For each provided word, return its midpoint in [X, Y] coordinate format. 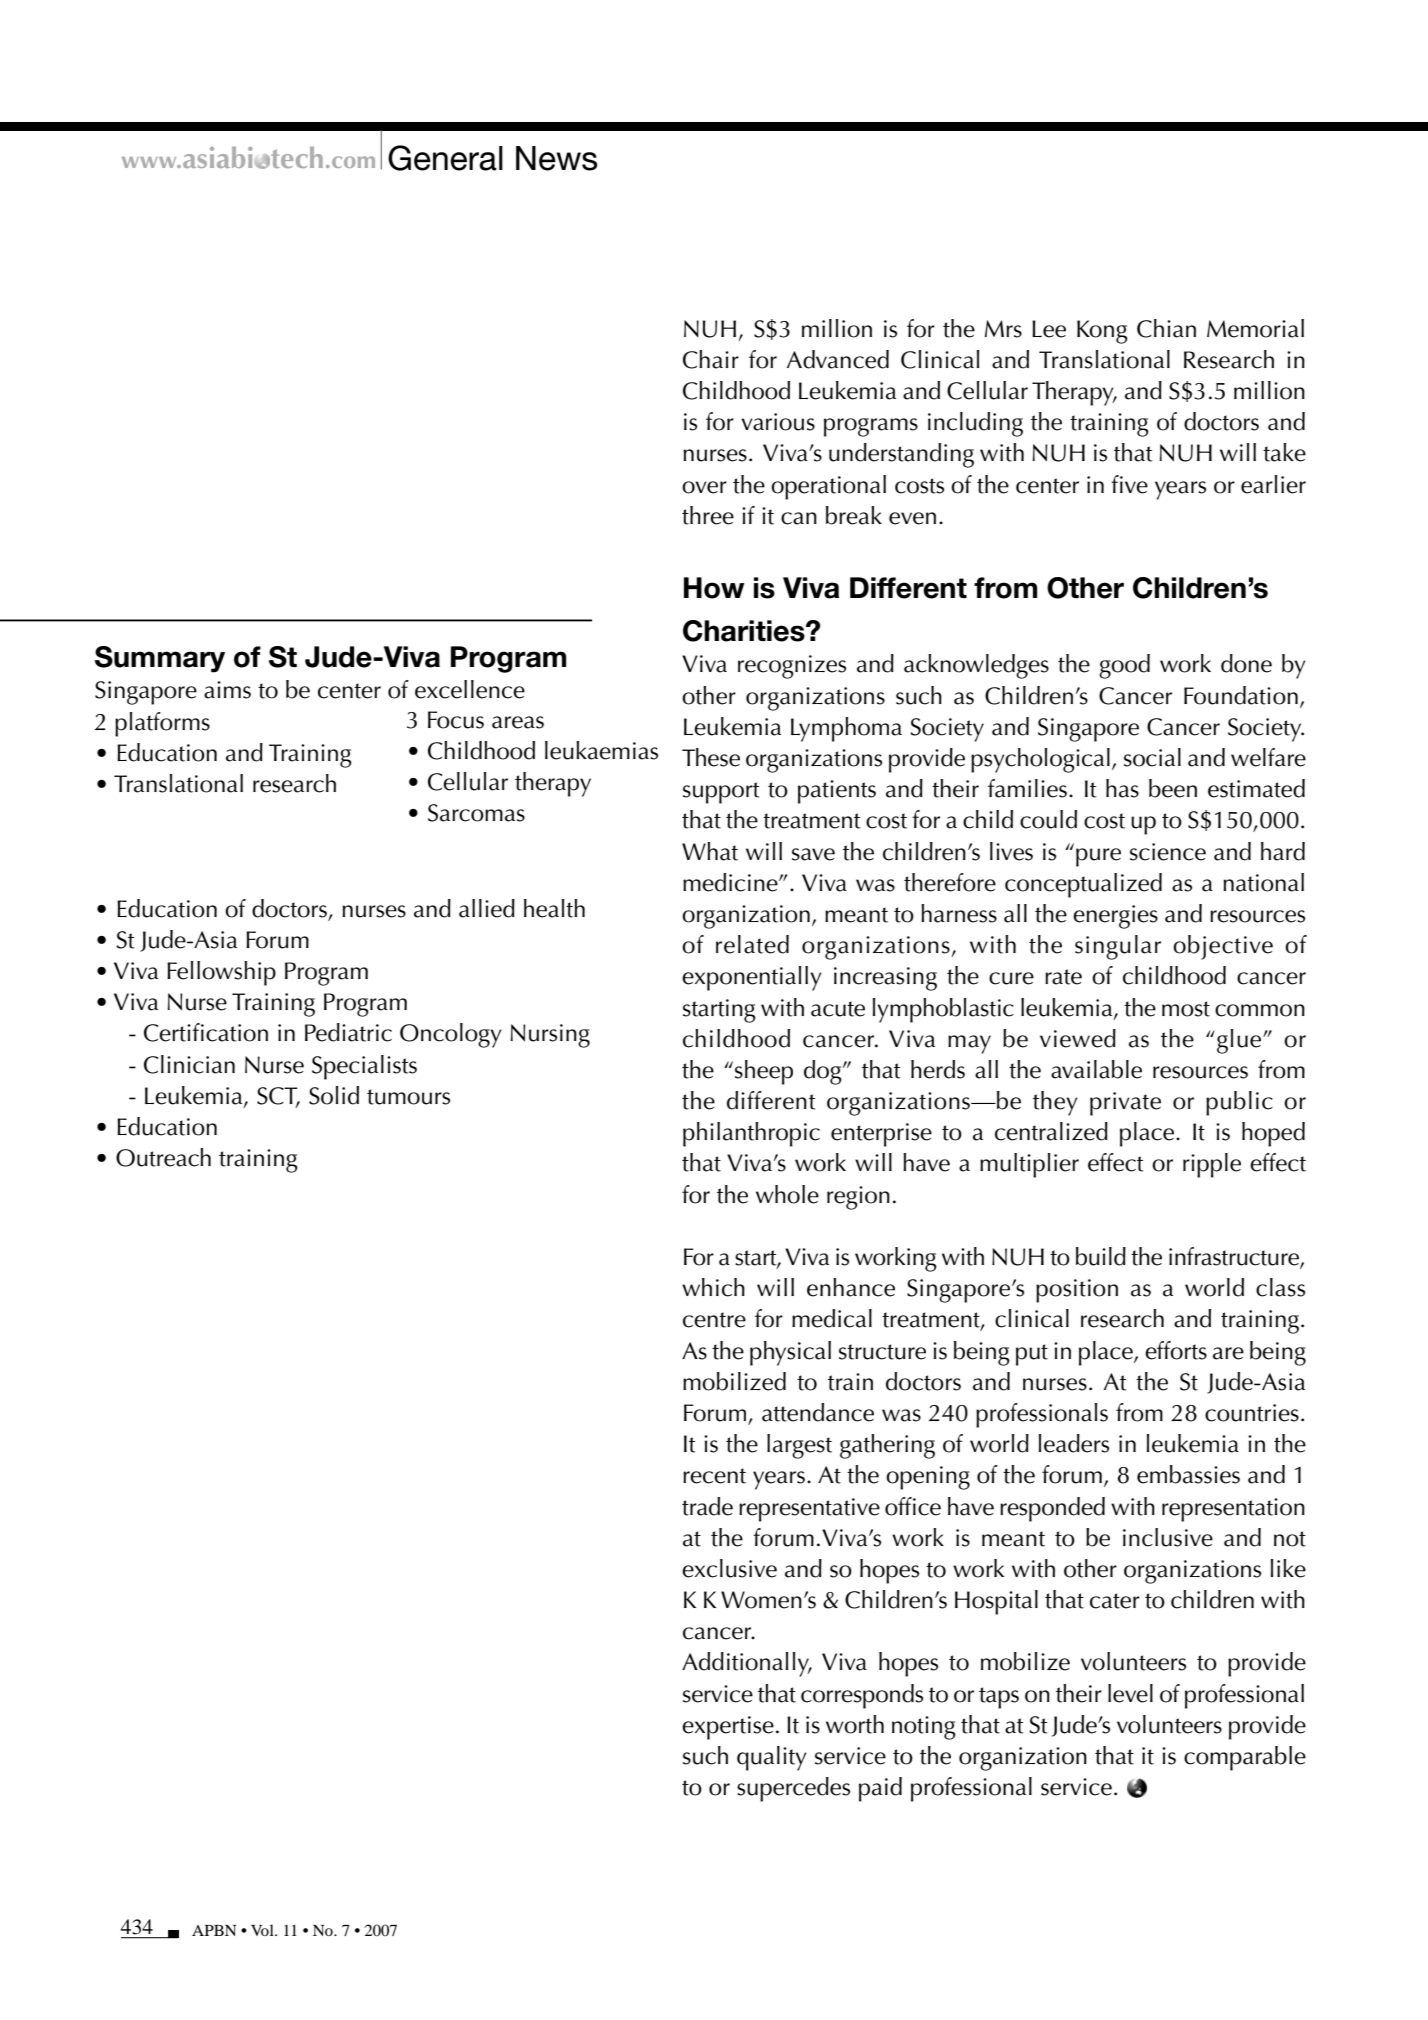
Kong [1102, 332]
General [445, 158]
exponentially [752, 978]
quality [772, 1758]
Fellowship [221, 973]
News [557, 158]
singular [1118, 947]
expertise [728, 1728]
